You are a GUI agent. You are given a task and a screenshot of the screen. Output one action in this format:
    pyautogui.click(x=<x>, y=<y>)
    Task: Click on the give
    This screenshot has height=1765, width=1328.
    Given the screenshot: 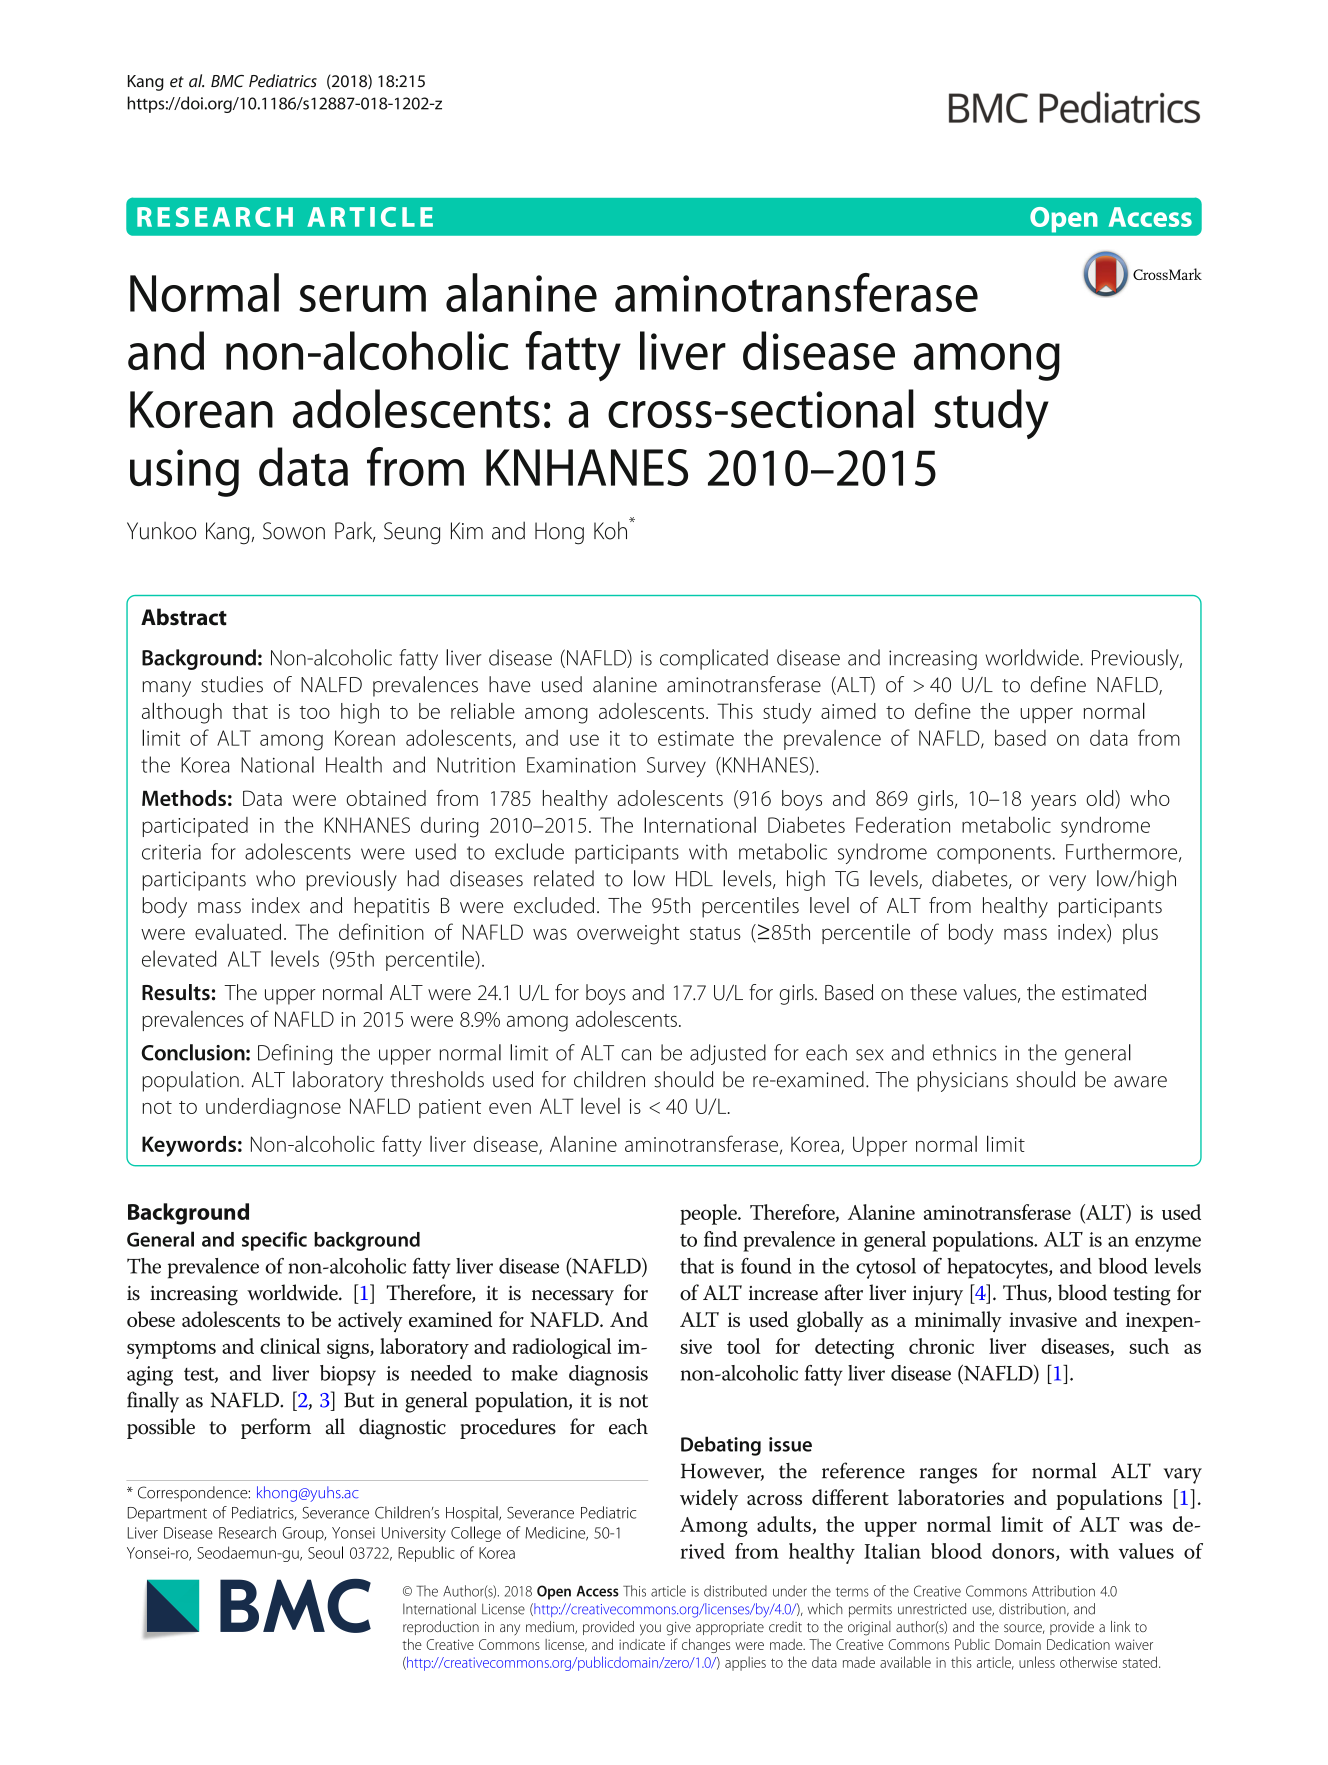 What is the action you would take?
    pyautogui.click(x=678, y=1629)
